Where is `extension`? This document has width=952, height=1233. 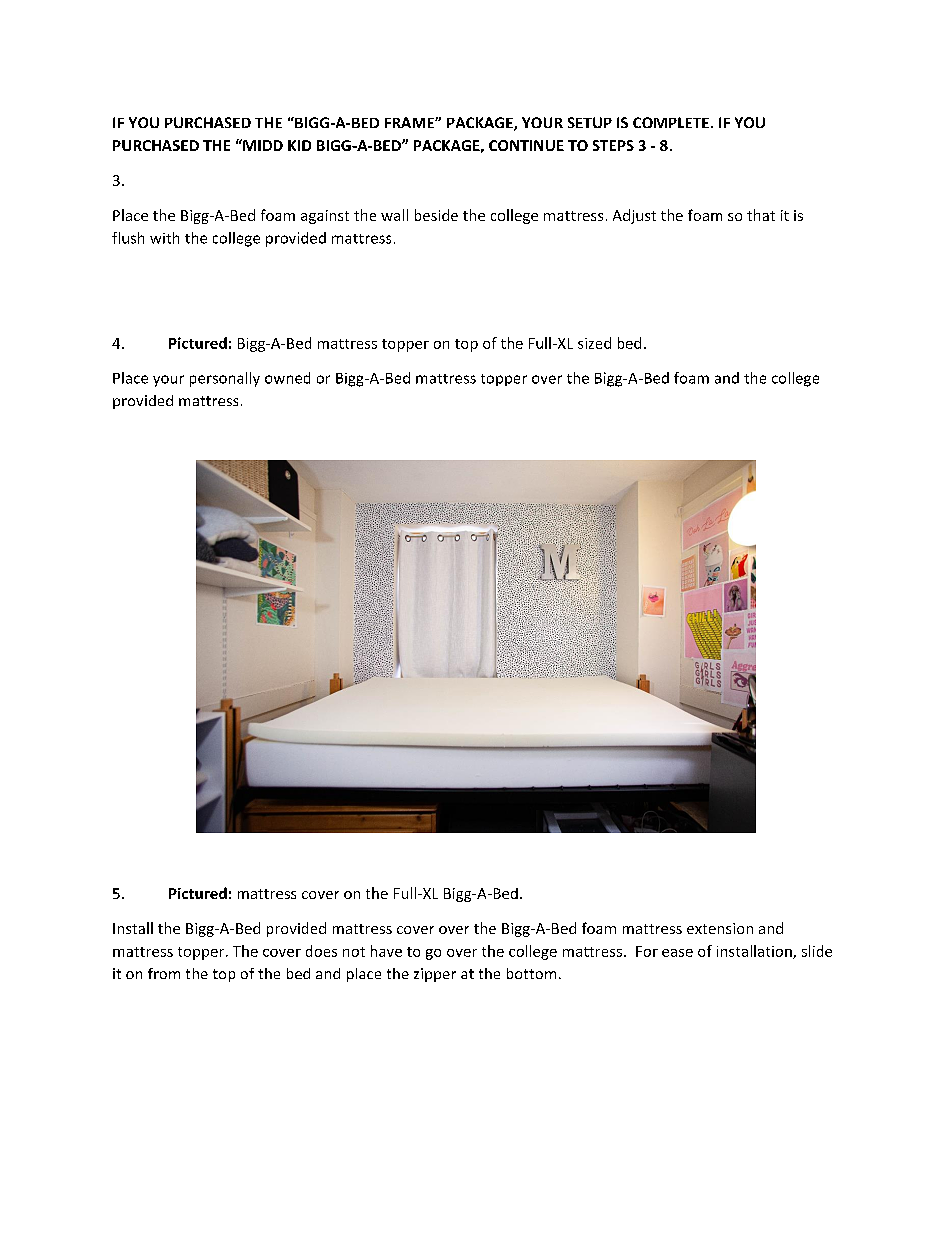
extension is located at coordinates (720, 928).
